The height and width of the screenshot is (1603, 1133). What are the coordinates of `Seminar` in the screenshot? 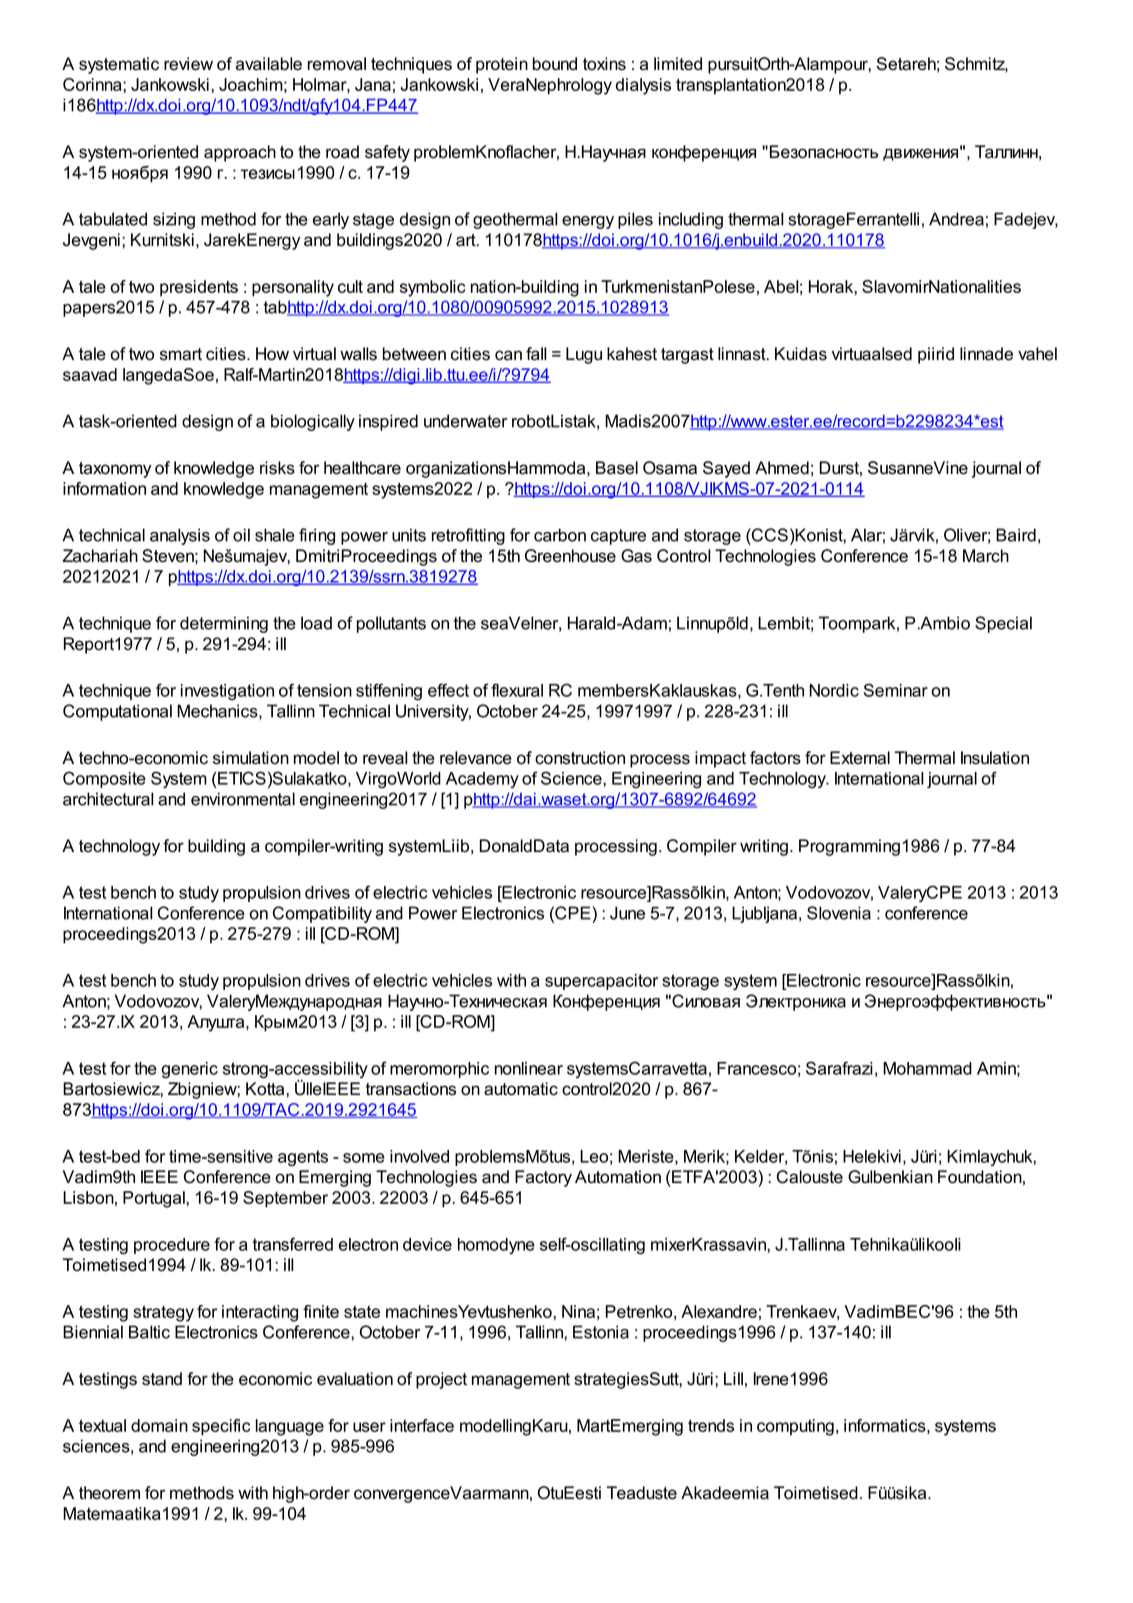 It's located at (896, 690).
